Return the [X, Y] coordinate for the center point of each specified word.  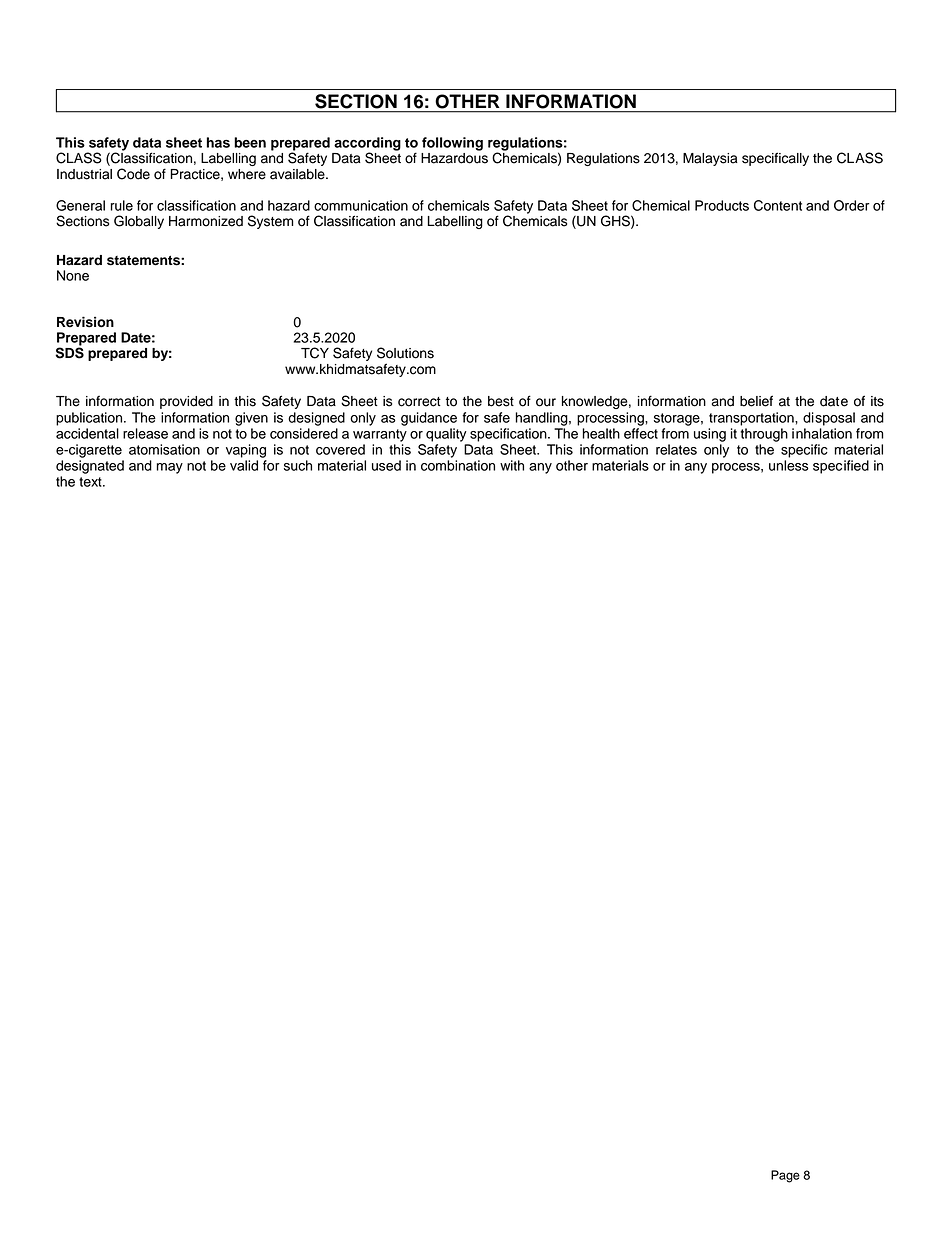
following [452, 144]
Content [778, 205]
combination [458, 465]
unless [789, 465]
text [91, 482]
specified [841, 467]
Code [133, 174]
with [512, 465]
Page [785, 1176]
